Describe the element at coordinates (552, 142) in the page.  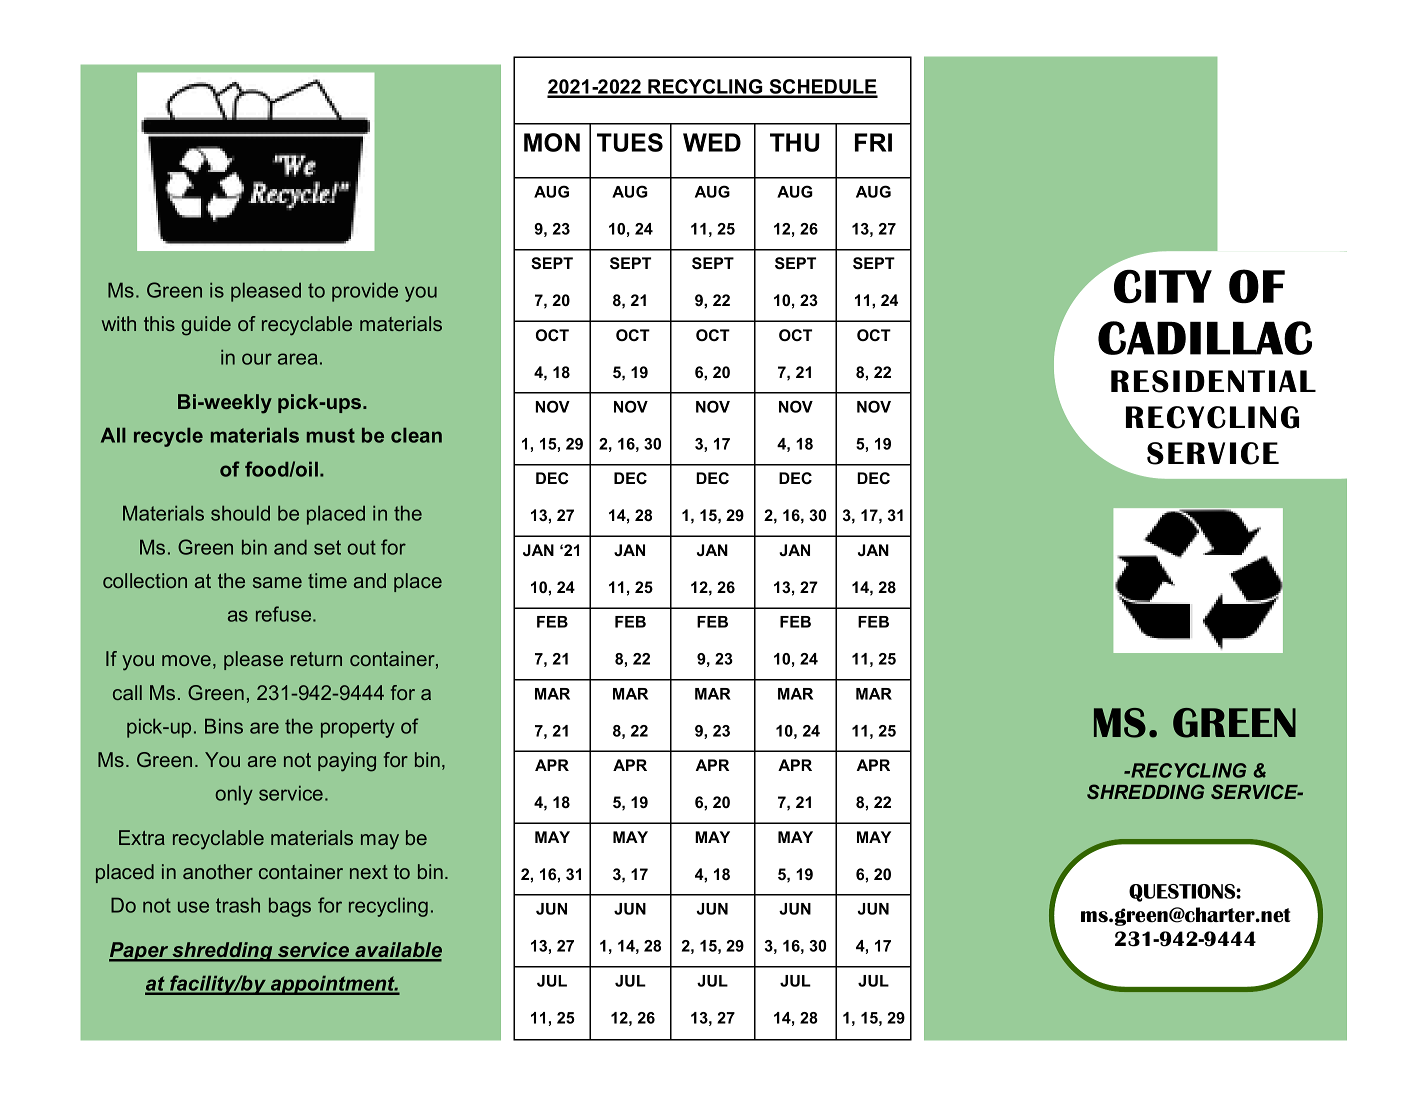
I see `MON` at that location.
